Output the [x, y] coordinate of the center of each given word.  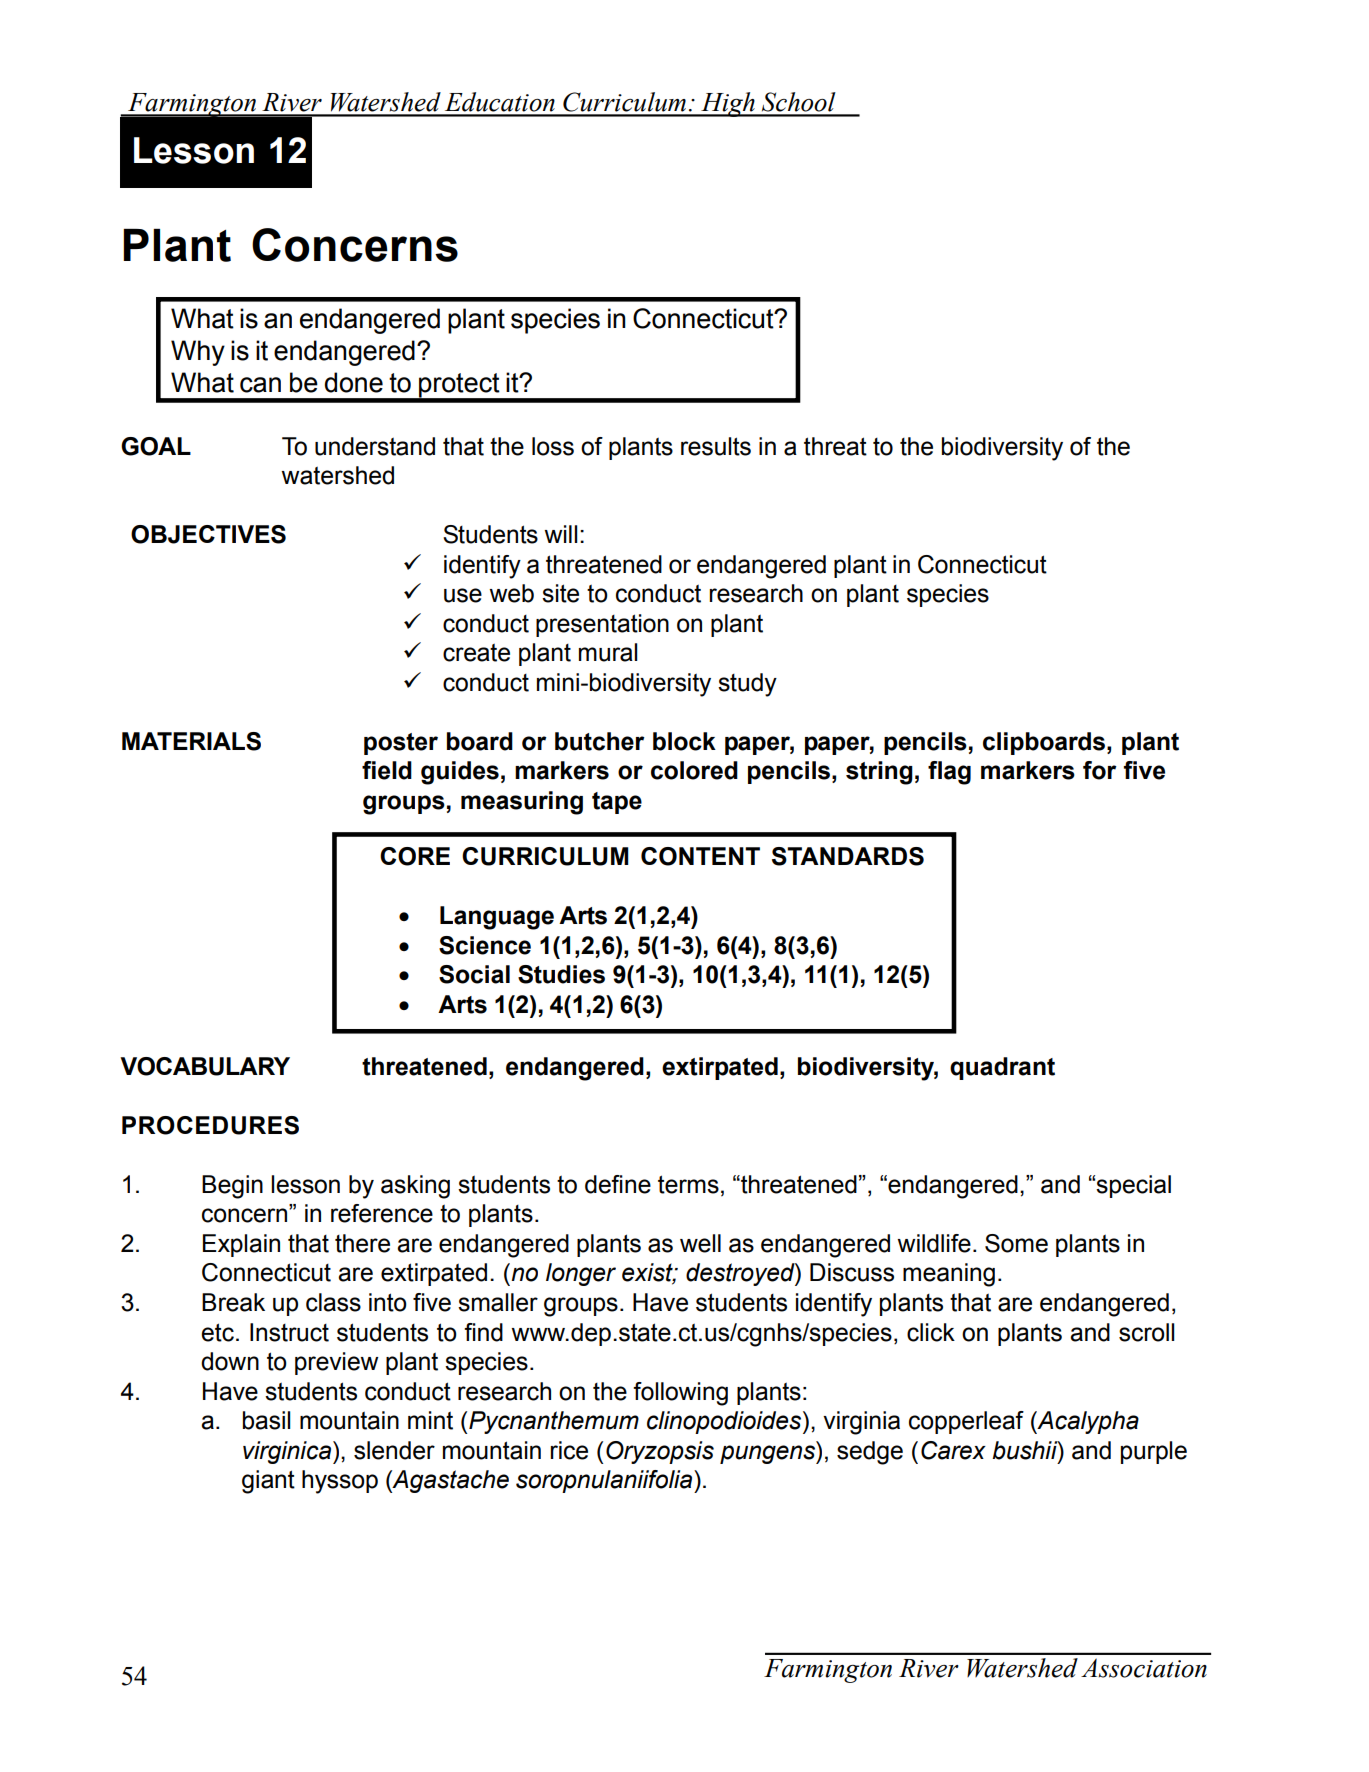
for [1100, 770]
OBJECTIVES [208, 534]
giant [268, 1482]
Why [198, 353]
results [716, 446]
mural [608, 652]
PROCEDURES [210, 1125]
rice [569, 1450]
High [728, 104]
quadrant [1002, 1068]
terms [688, 1184]
